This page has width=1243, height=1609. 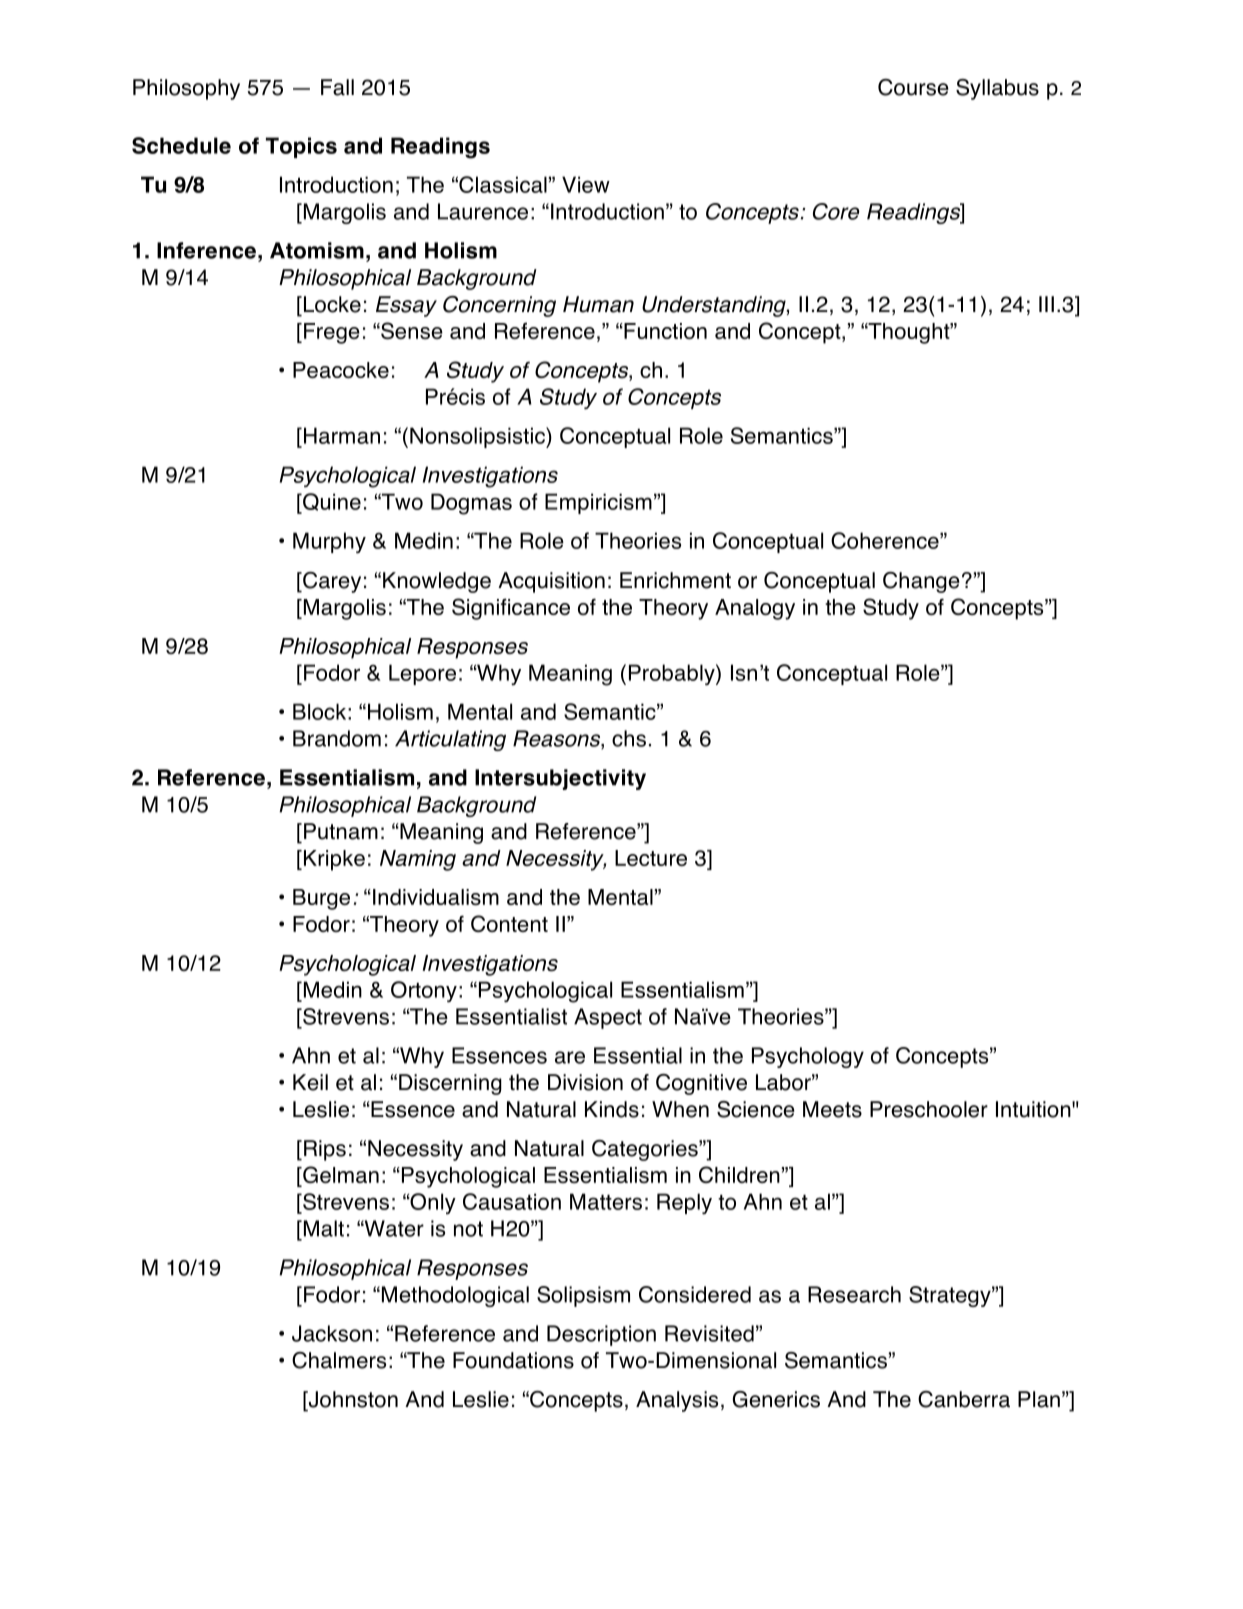 What do you see at coordinates (913, 87) in the page?
I see `Course` at bounding box center [913, 87].
